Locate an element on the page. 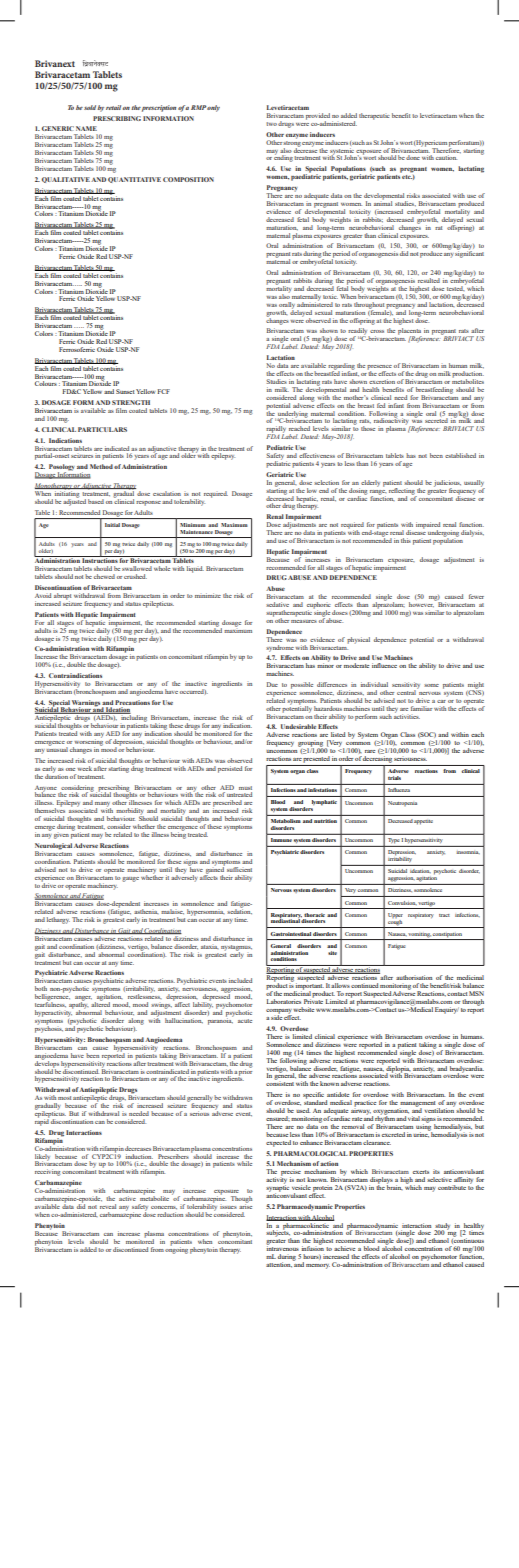  authorisation is located at coordinates (414, 977).
